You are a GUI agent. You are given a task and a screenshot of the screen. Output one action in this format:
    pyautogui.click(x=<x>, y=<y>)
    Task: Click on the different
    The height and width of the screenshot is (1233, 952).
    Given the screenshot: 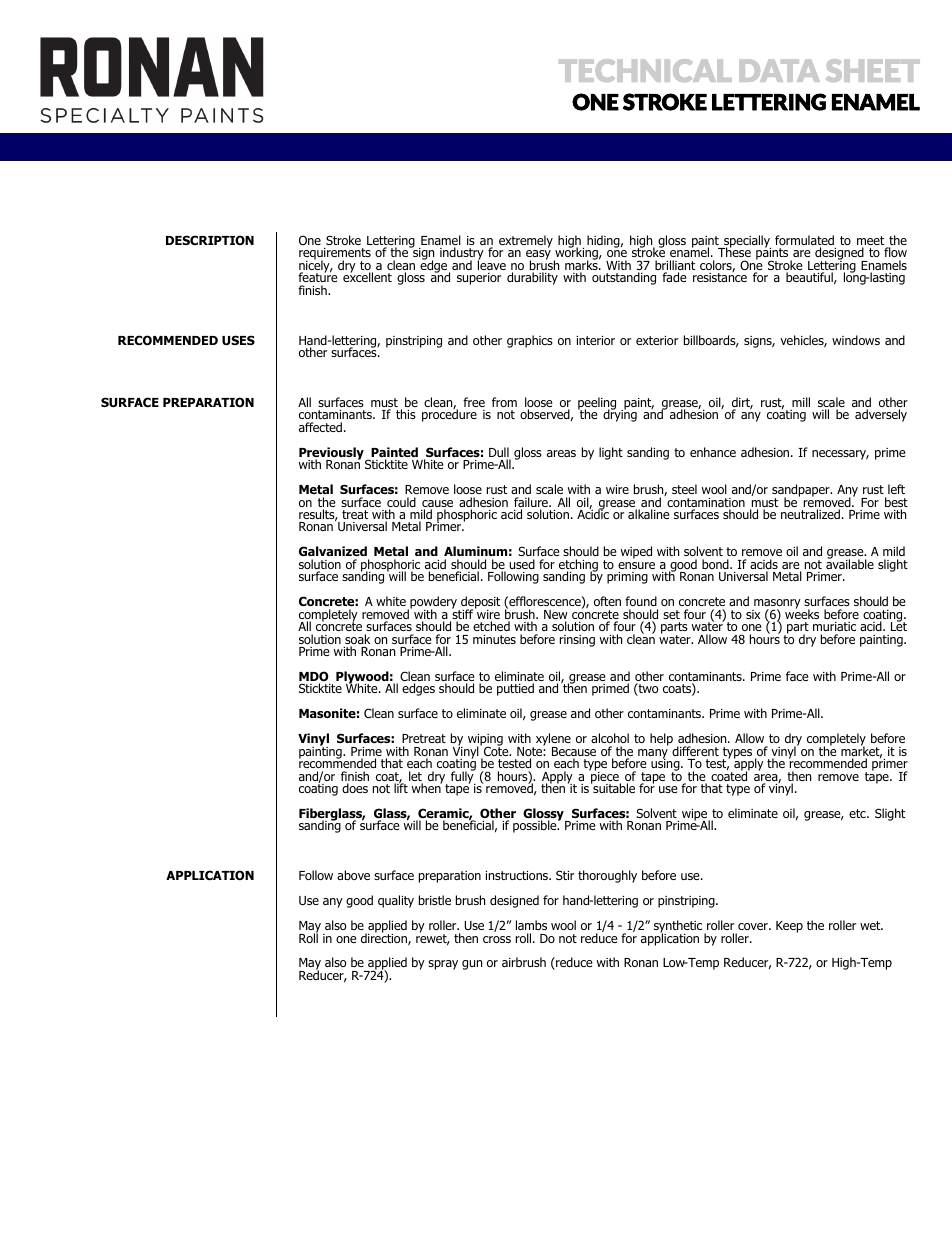 What is the action you would take?
    pyautogui.click(x=695, y=751)
